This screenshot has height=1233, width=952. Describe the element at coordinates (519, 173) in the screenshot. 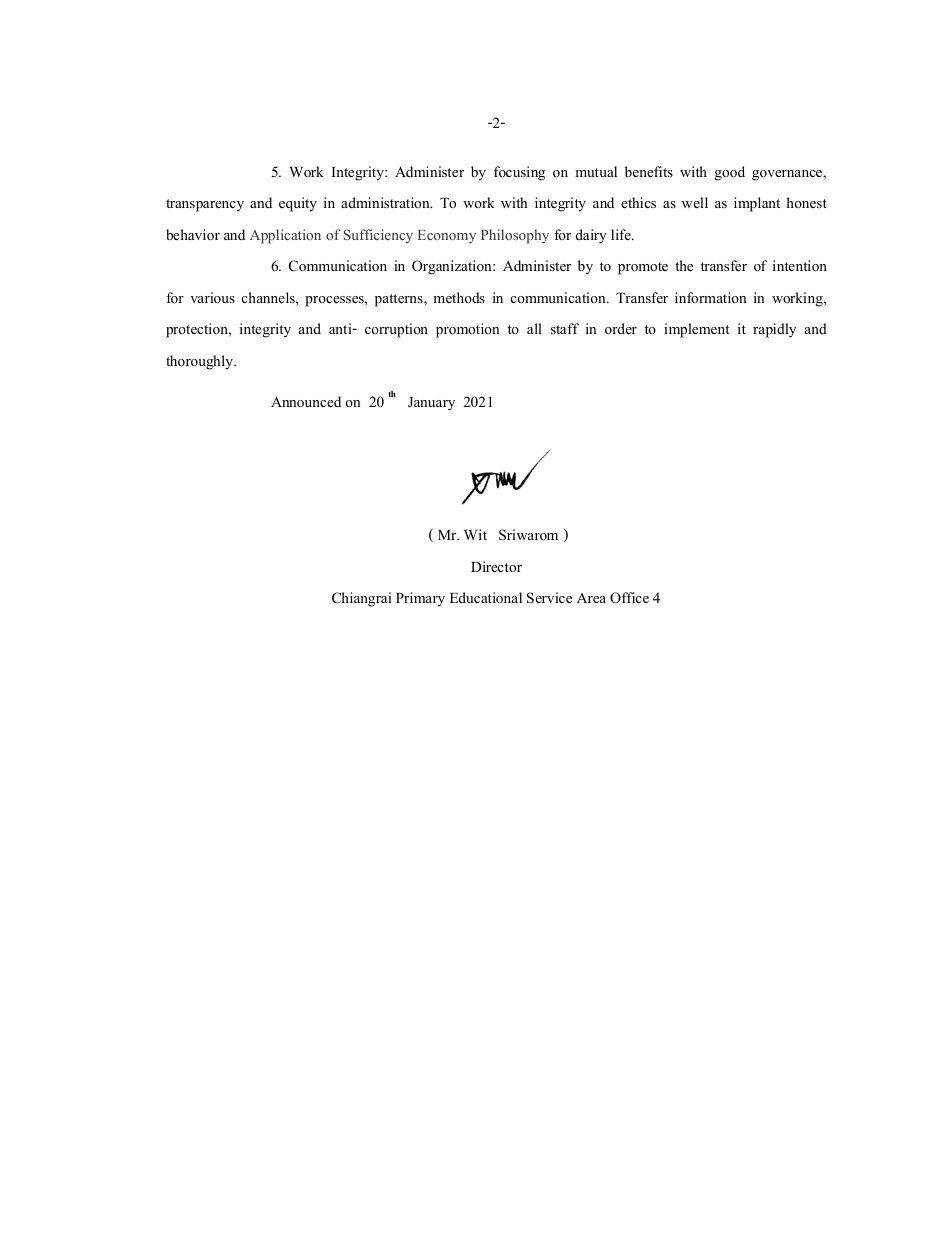

I see `focusing` at that location.
